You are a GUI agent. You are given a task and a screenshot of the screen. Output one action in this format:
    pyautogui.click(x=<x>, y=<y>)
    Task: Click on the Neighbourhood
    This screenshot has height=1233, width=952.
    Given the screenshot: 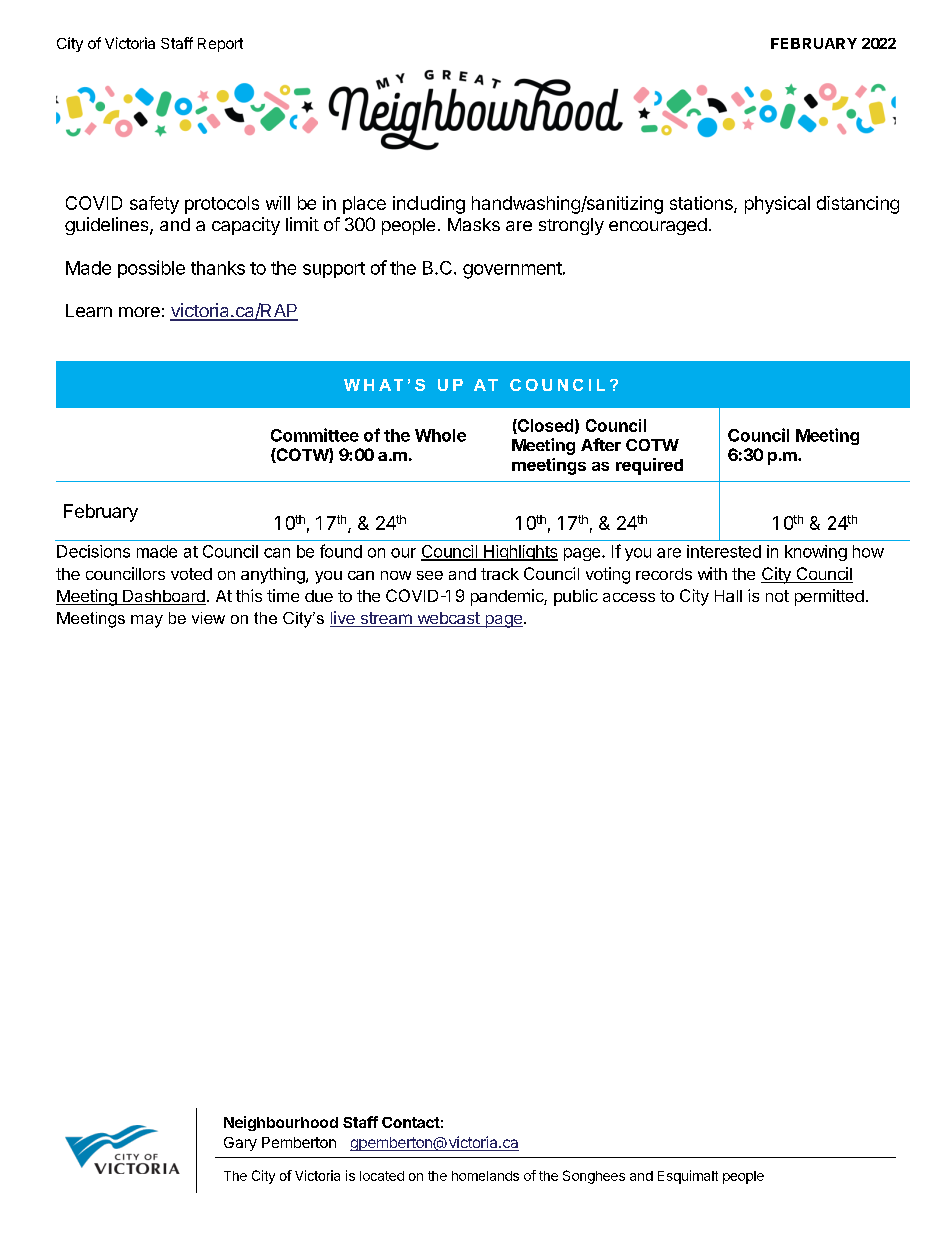 What is the action you would take?
    pyautogui.click(x=281, y=1123)
